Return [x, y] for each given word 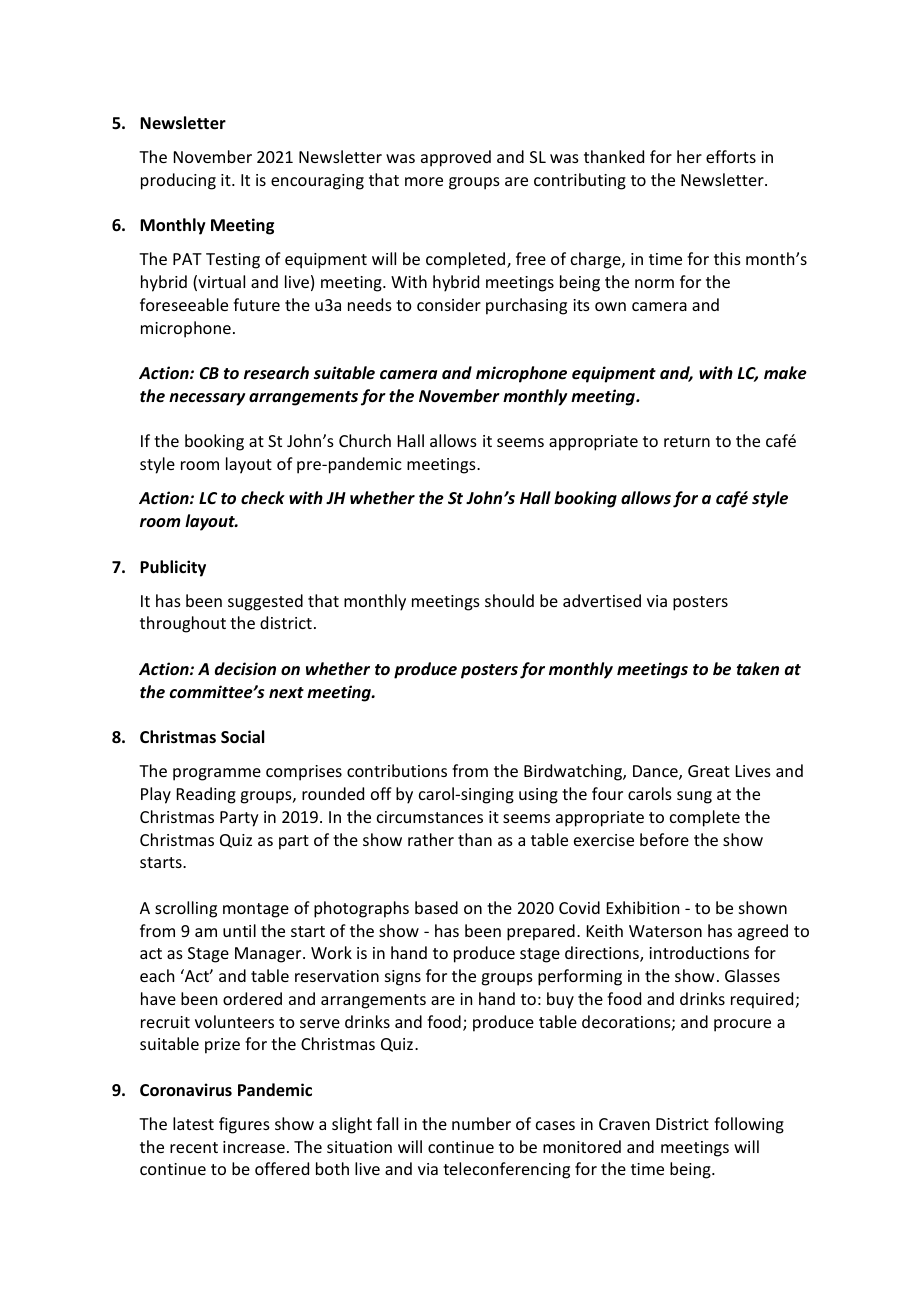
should [509, 600]
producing [178, 181]
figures [244, 1125]
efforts [731, 156]
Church [365, 440]
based [436, 907]
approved [456, 158]
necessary [207, 399]
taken [758, 668]
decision [245, 669]
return [687, 441]
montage [256, 910]
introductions [699, 952]
